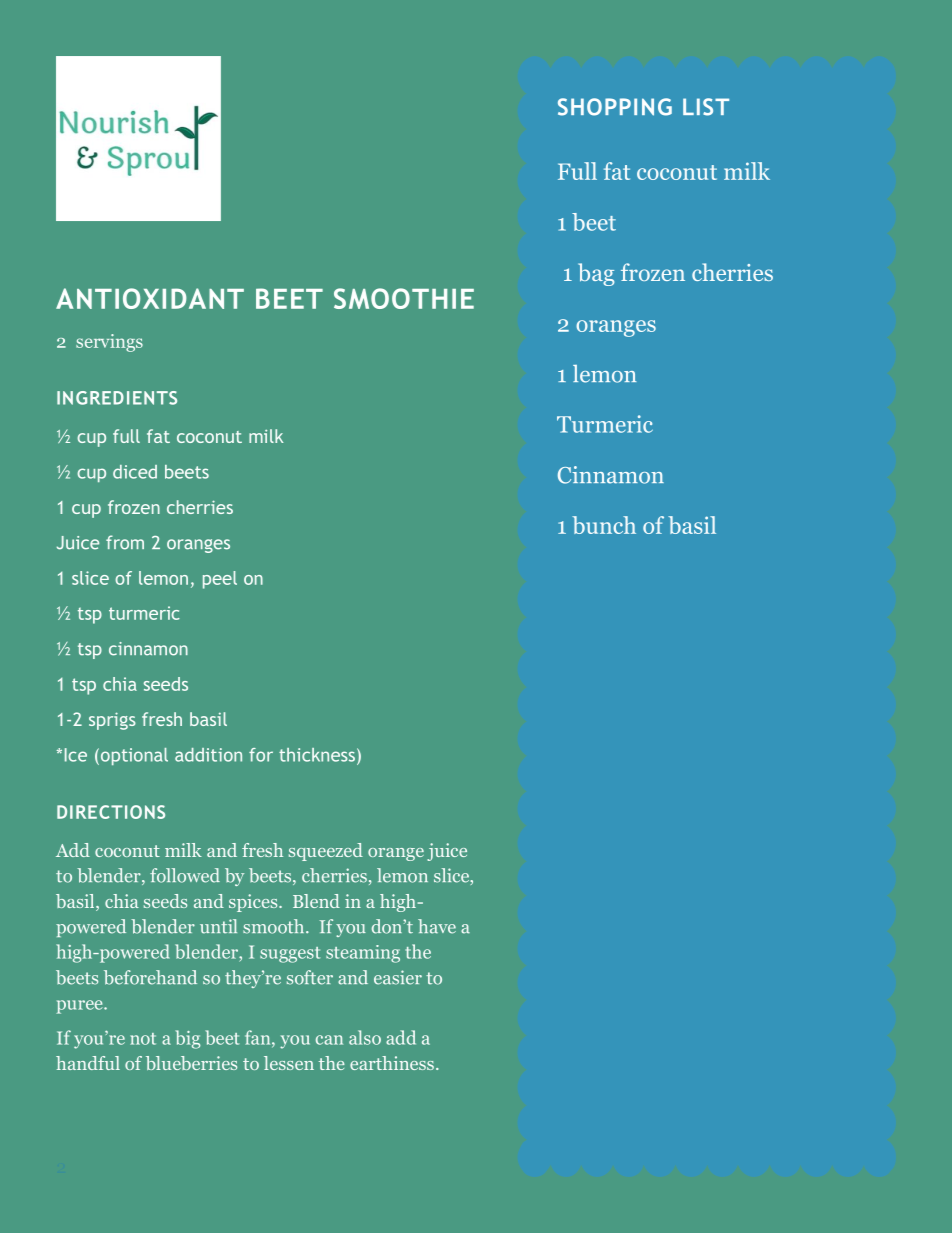  Describe the element at coordinates (317, 755) in the screenshot. I see `thickness` at that location.
